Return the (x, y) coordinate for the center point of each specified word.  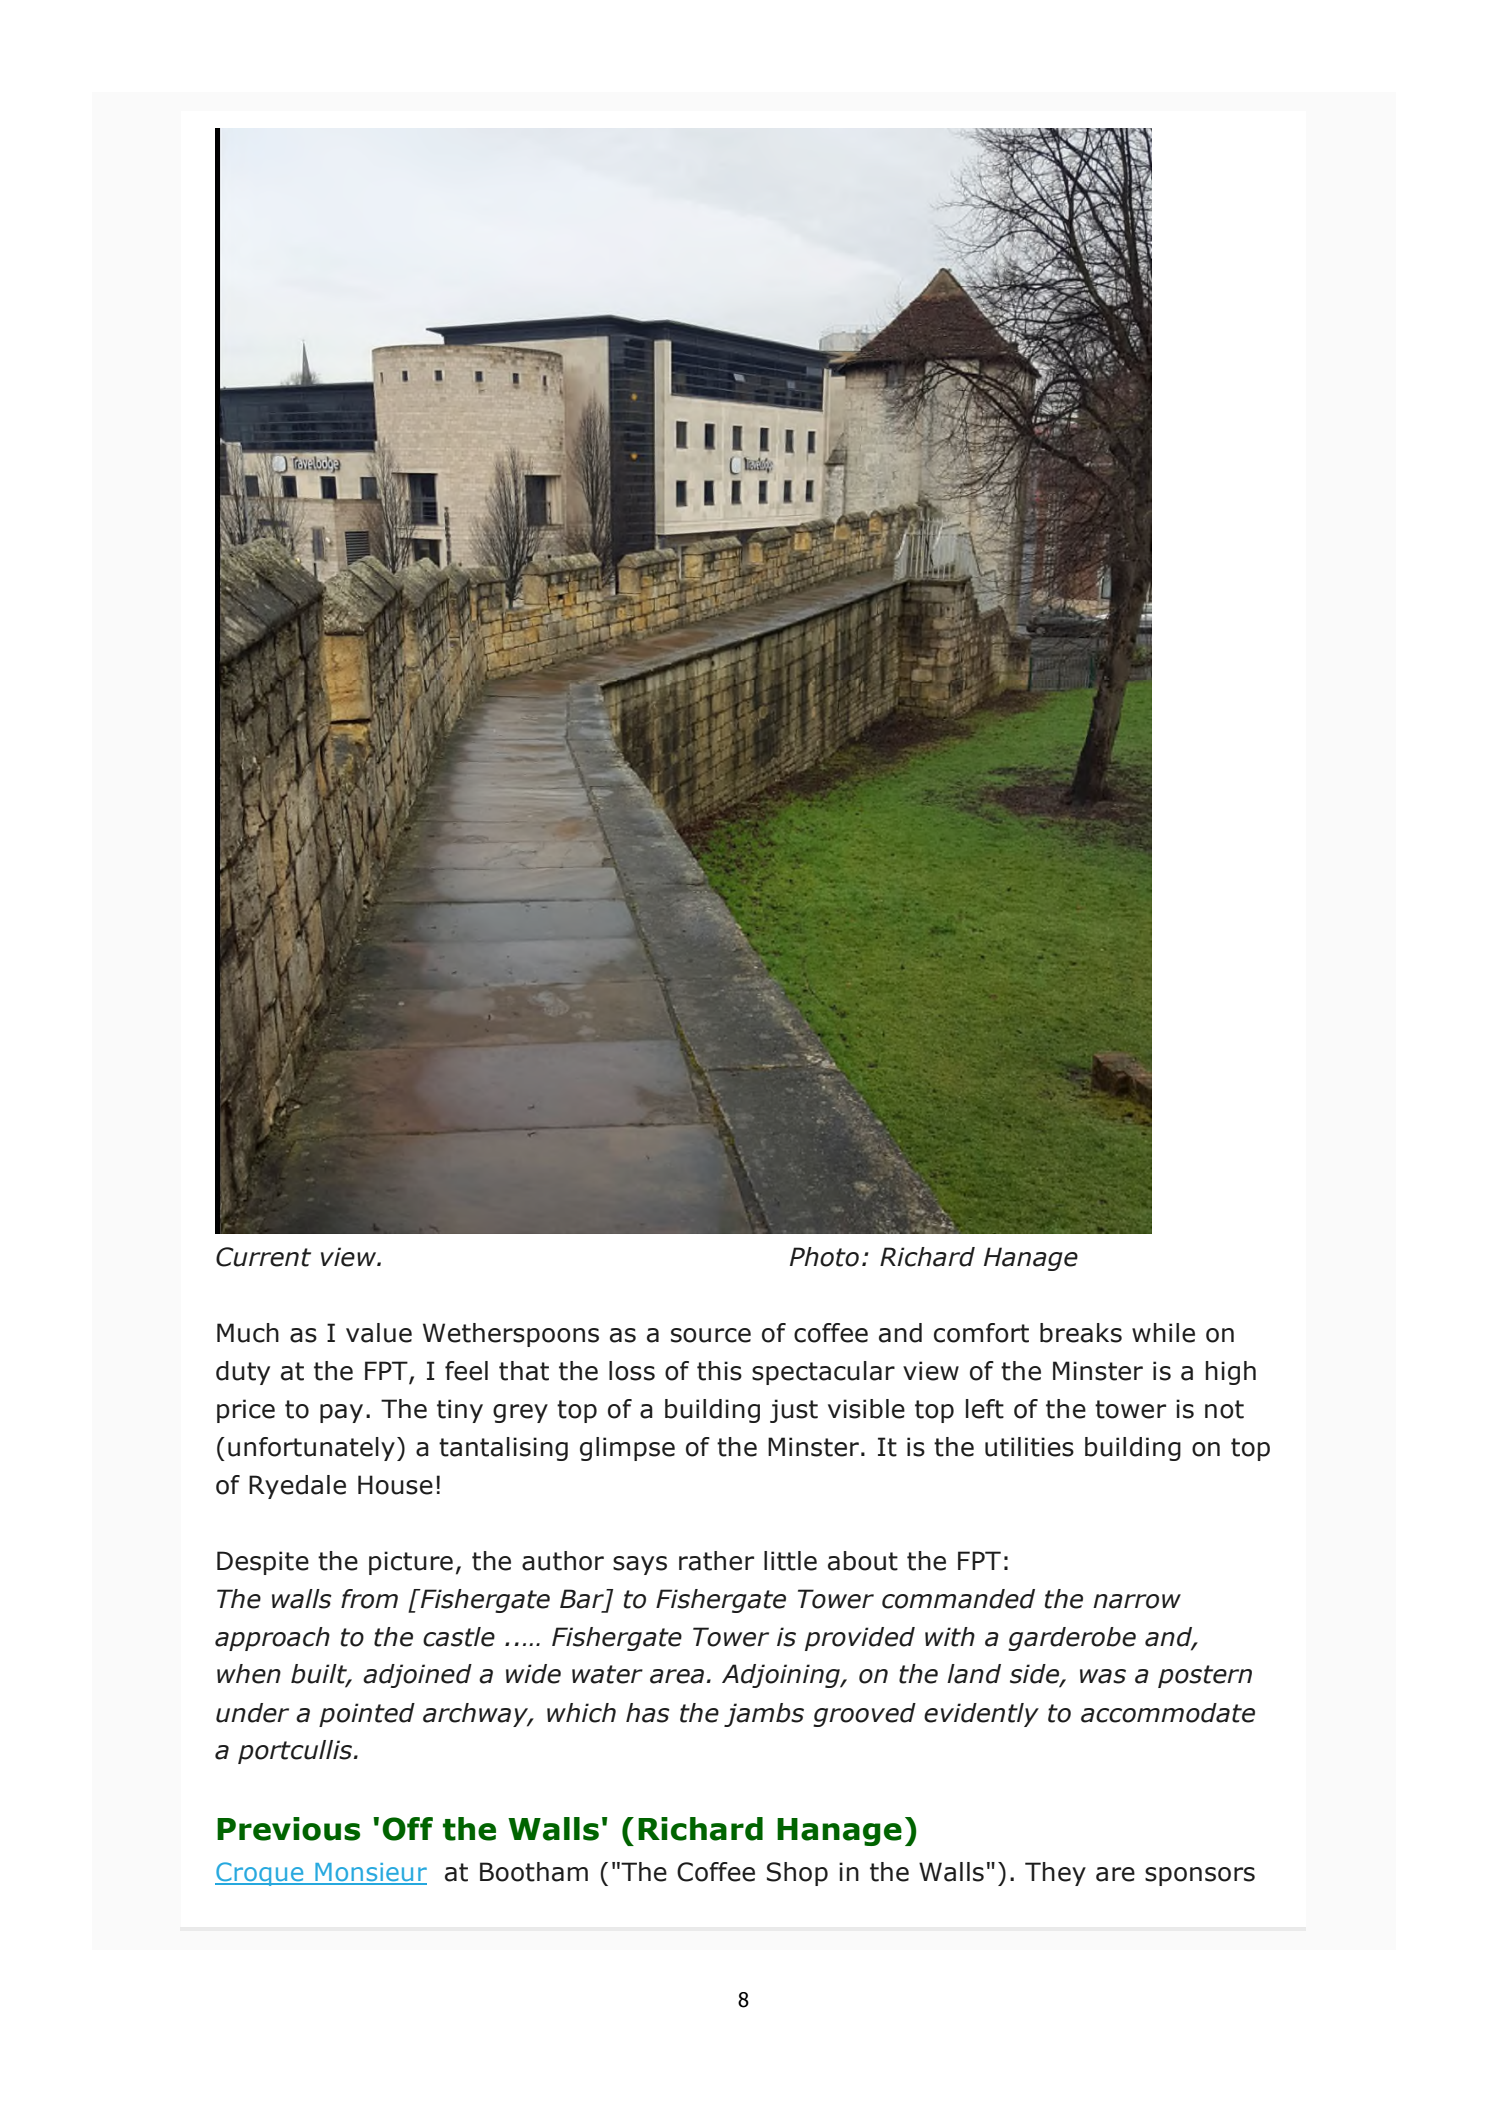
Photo (824, 1257)
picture (411, 1563)
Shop (797, 1874)
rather (716, 1561)
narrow (1137, 1601)
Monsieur (370, 1873)
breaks (1081, 1333)
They (1055, 1874)
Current (263, 1257)
